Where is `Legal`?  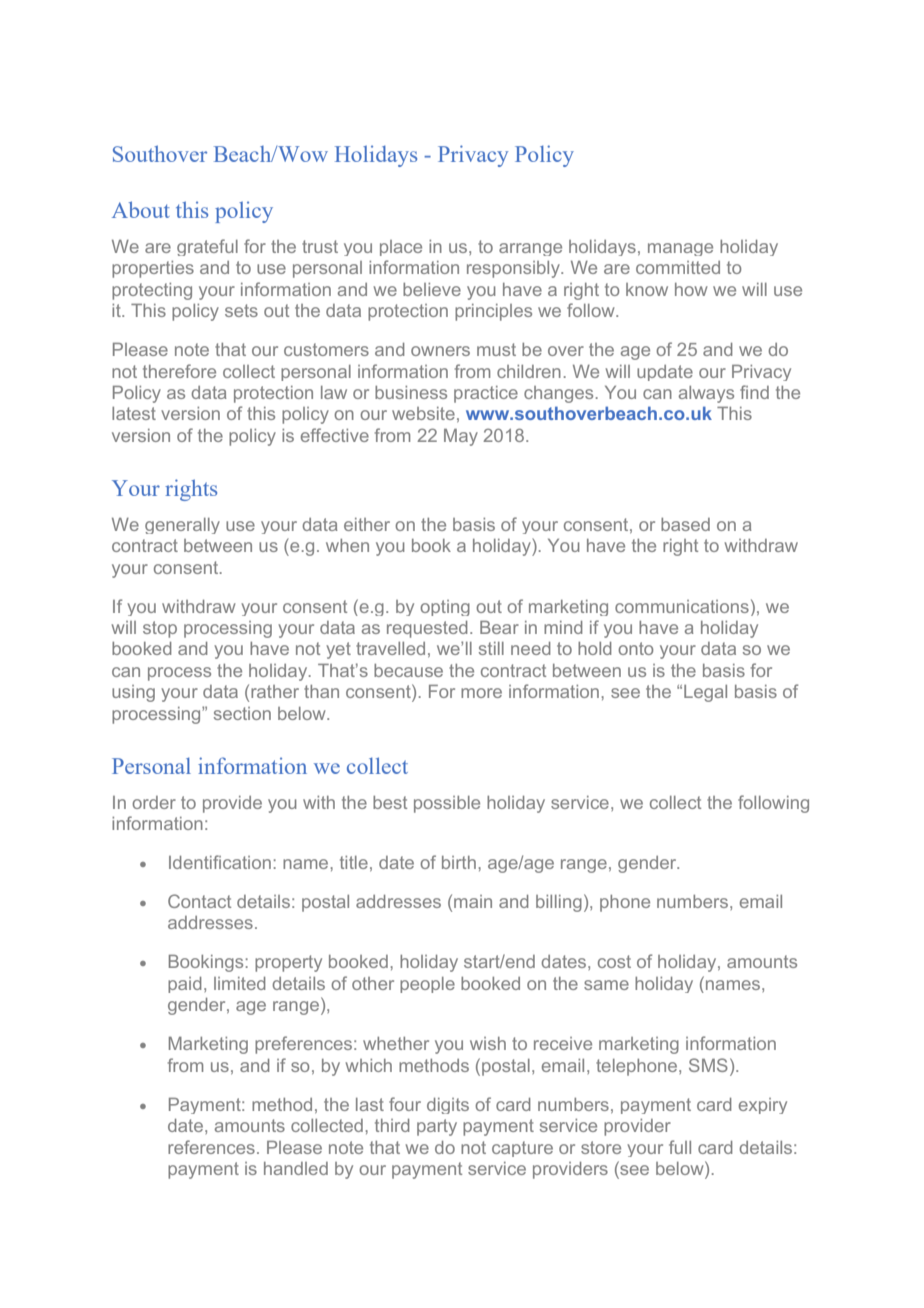 Legal is located at coordinates (705, 693).
